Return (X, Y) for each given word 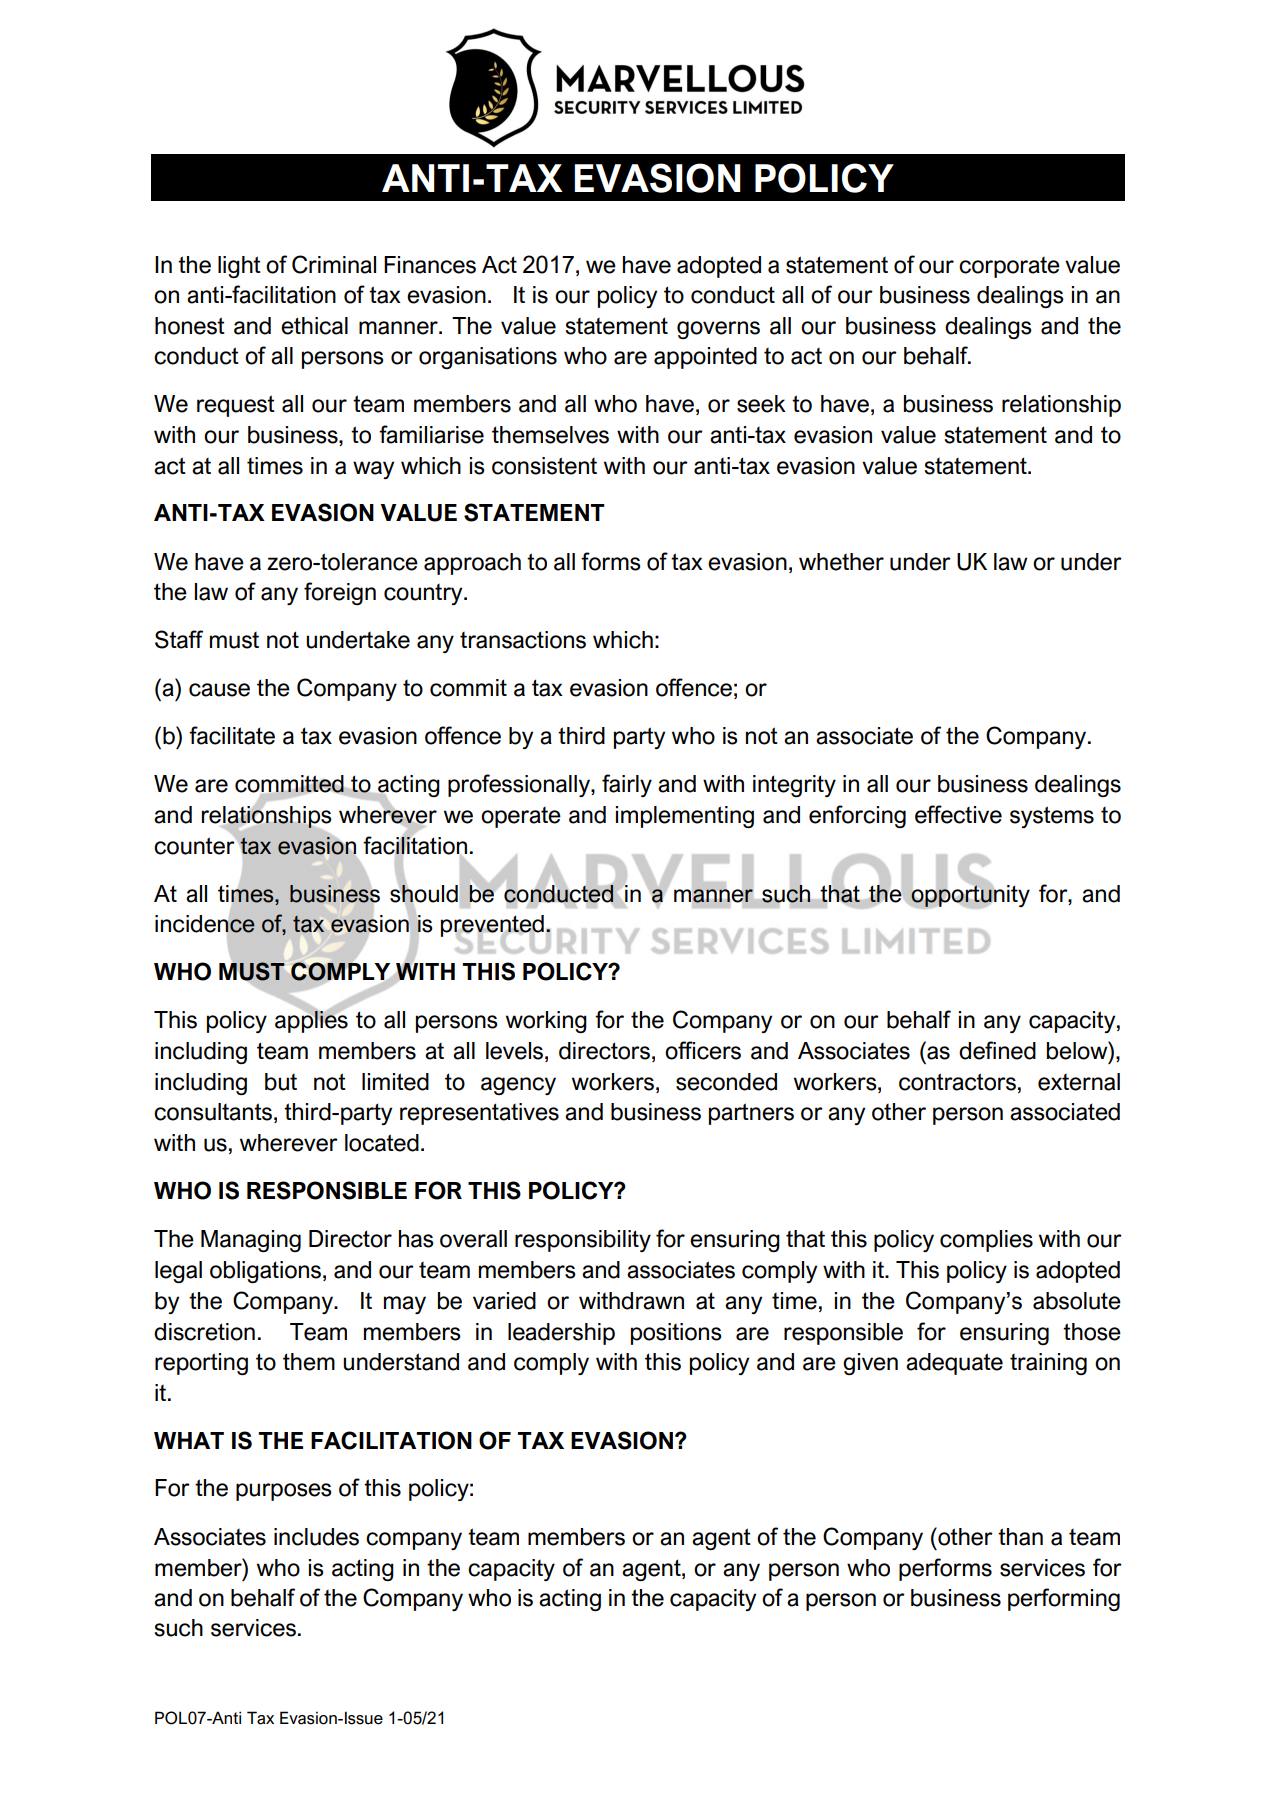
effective (958, 814)
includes (316, 1537)
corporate (1009, 267)
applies (311, 1021)
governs (718, 330)
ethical (314, 326)
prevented (492, 927)
